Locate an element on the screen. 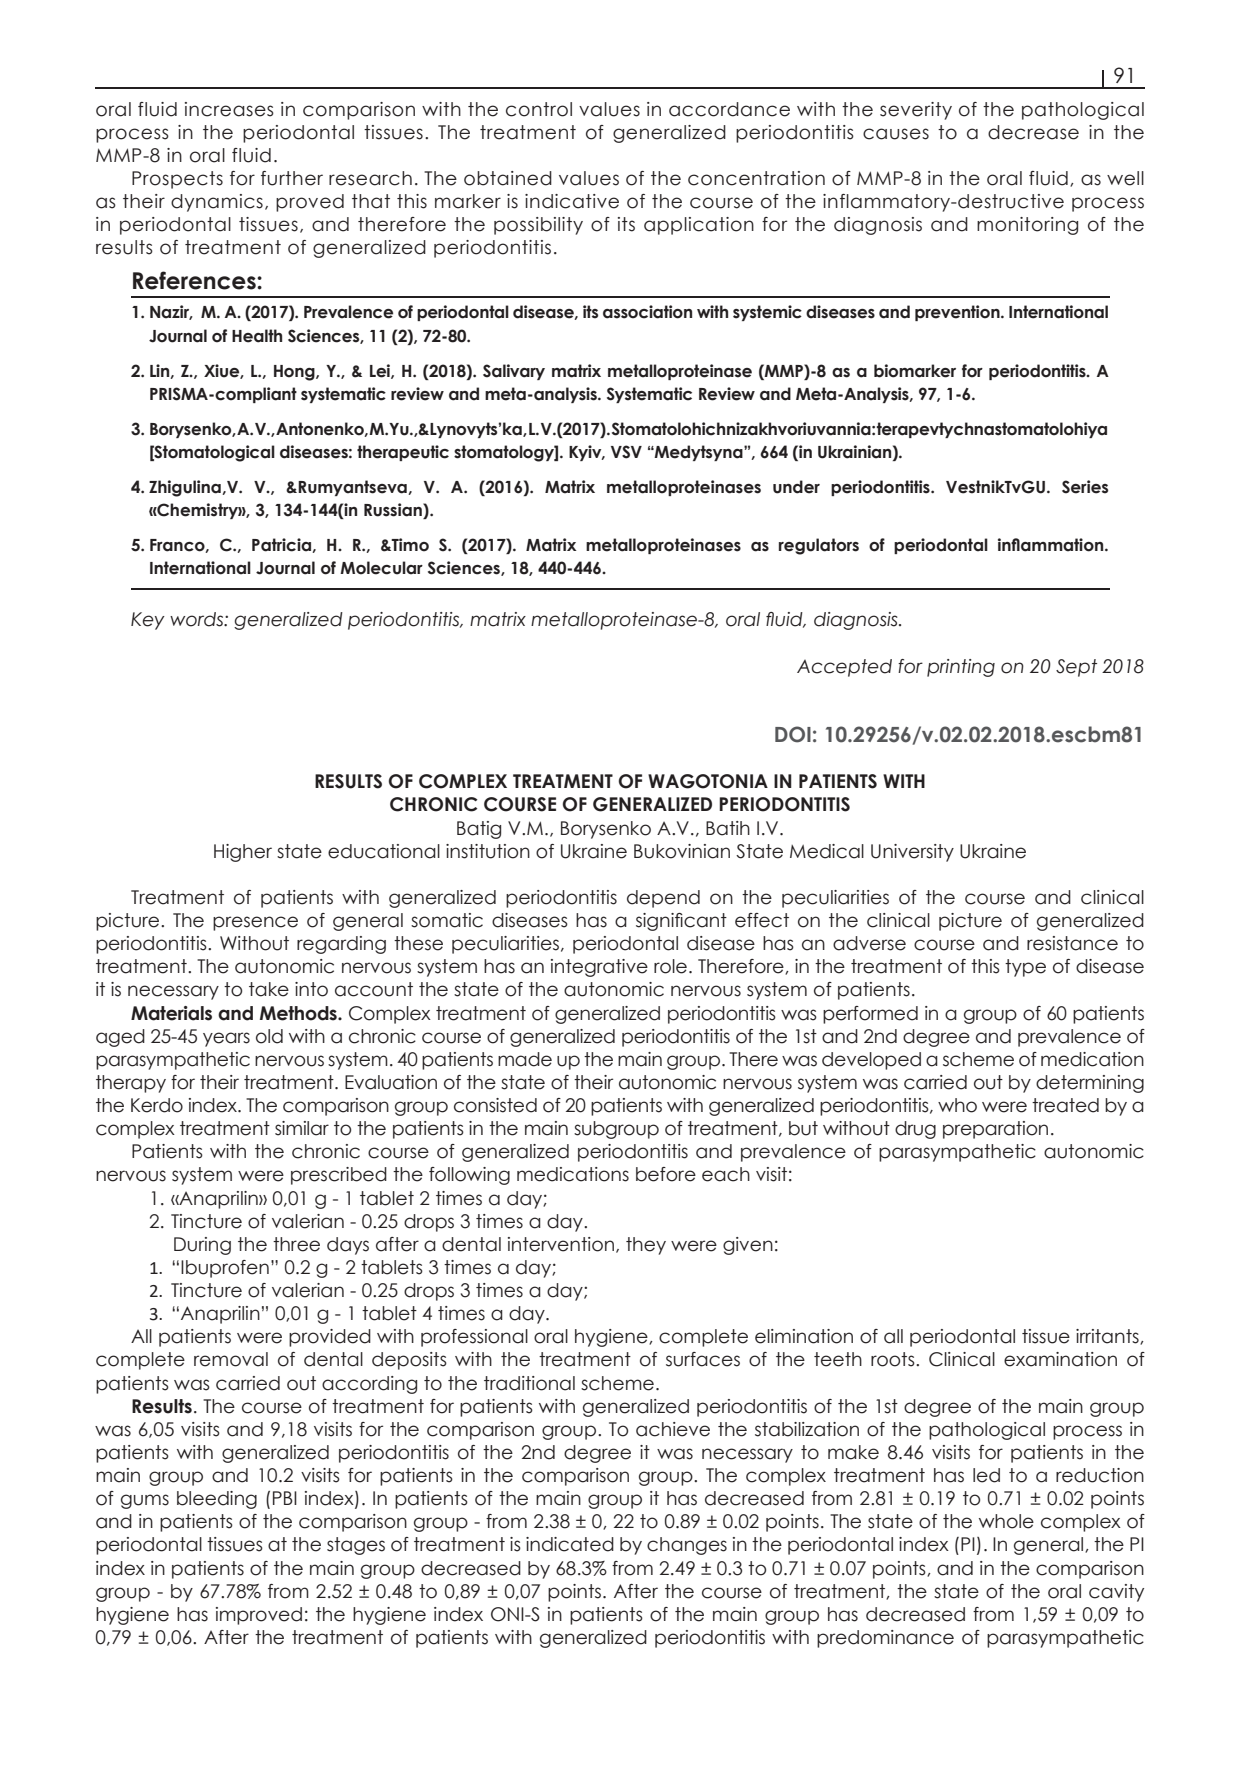 The image size is (1252, 1770). monitoring is located at coordinates (1027, 226).
